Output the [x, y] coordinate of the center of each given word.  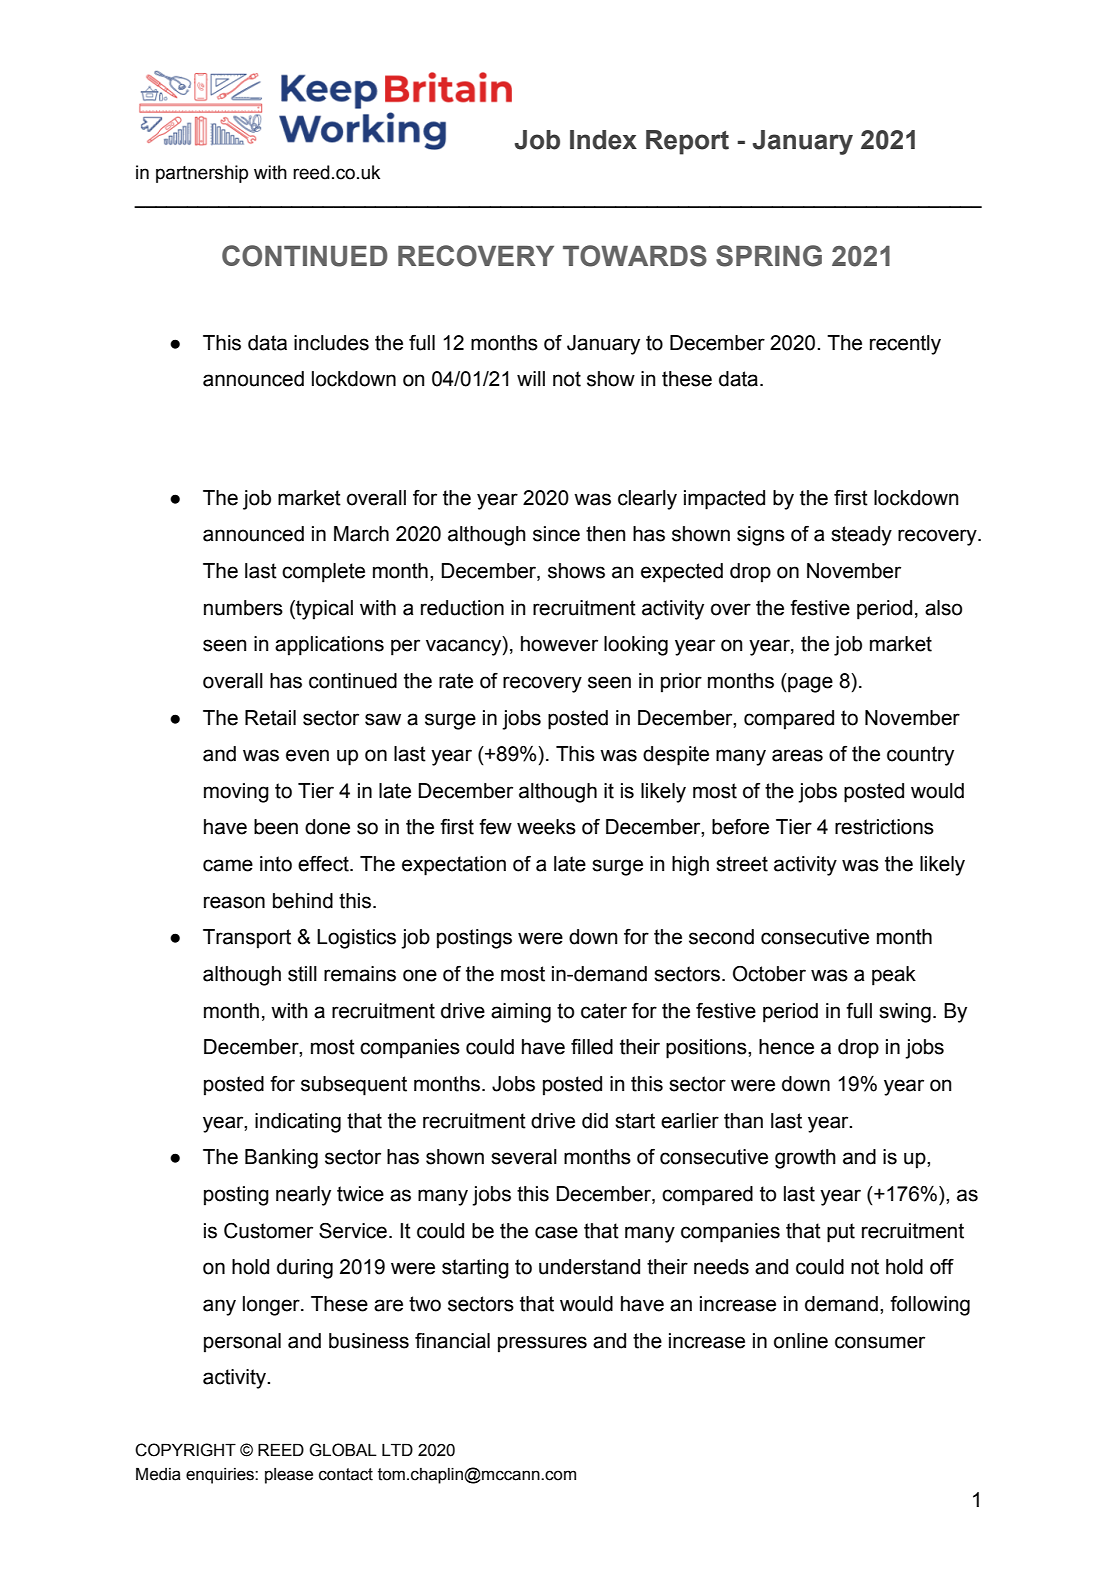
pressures [542, 1344]
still [302, 974]
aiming [521, 1013]
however [559, 644]
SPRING [769, 256]
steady [861, 536]
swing [905, 1013]
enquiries [221, 1476]
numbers [243, 608]
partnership [202, 174]
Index [603, 140]
